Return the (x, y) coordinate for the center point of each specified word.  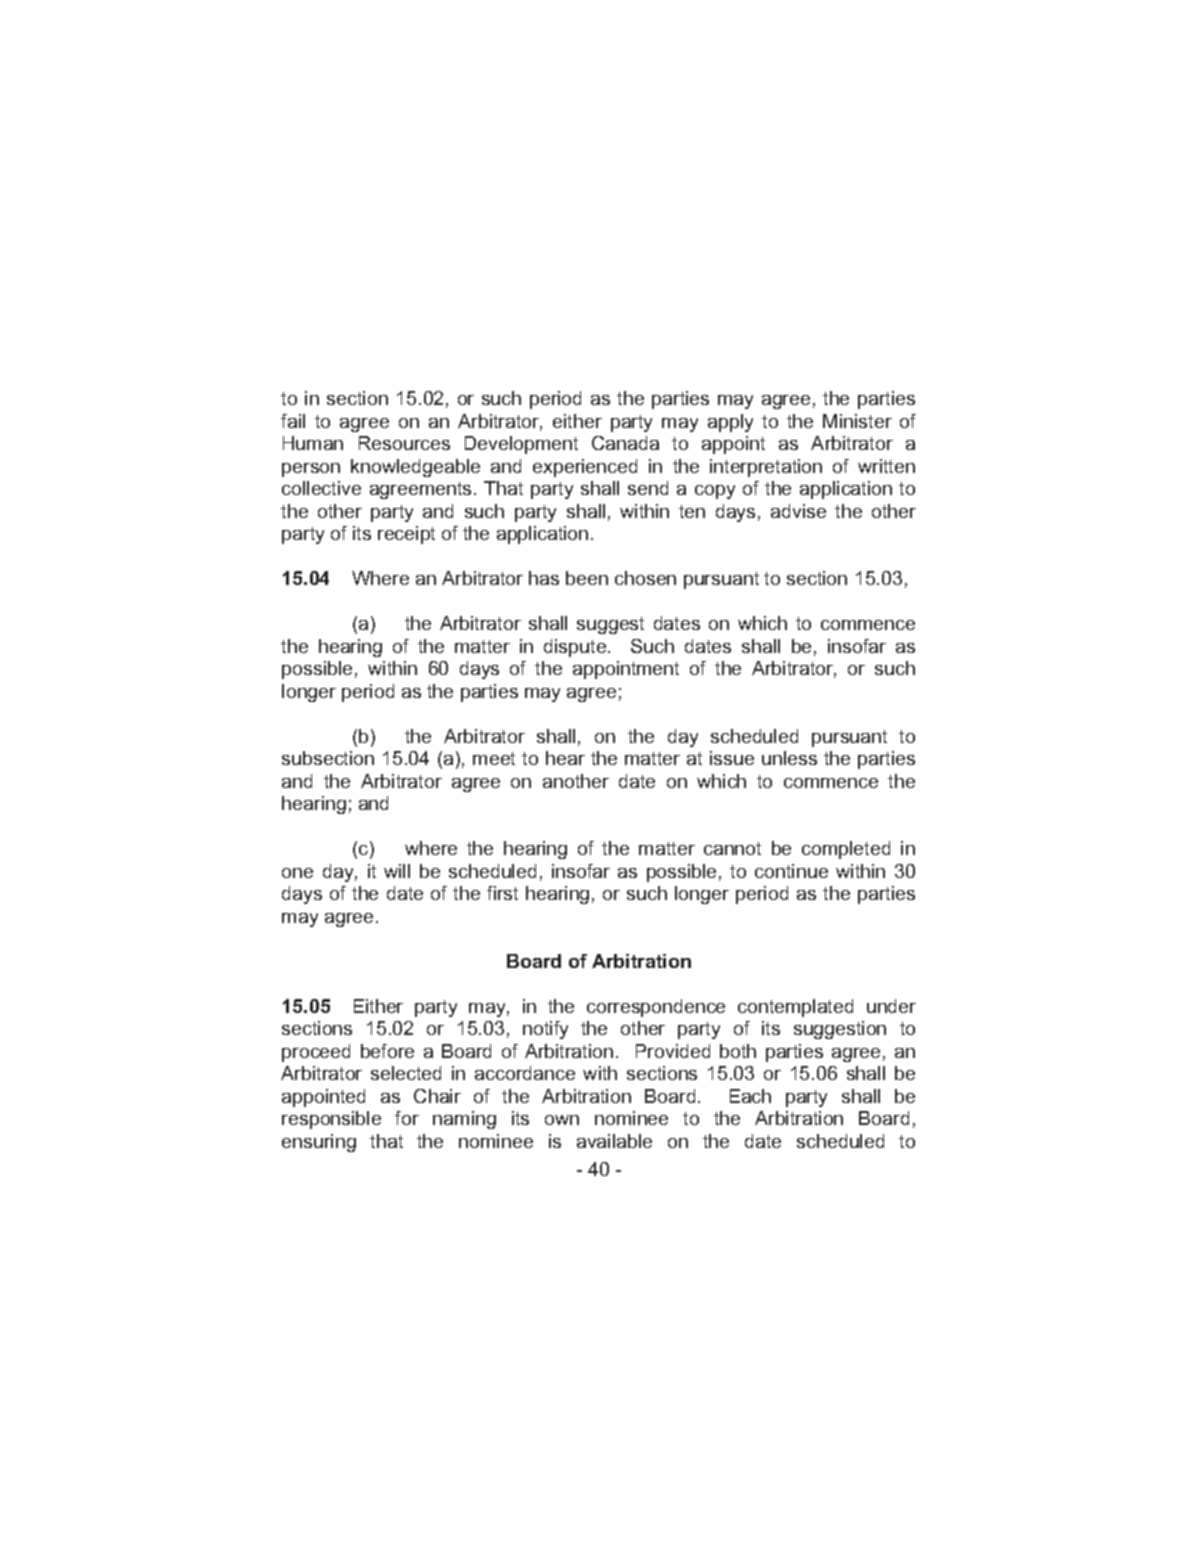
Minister (857, 421)
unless (789, 758)
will (397, 871)
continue (791, 871)
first (502, 893)
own (562, 1120)
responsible (331, 1120)
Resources (404, 443)
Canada (625, 443)
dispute (576, 648)
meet (494, 758)
